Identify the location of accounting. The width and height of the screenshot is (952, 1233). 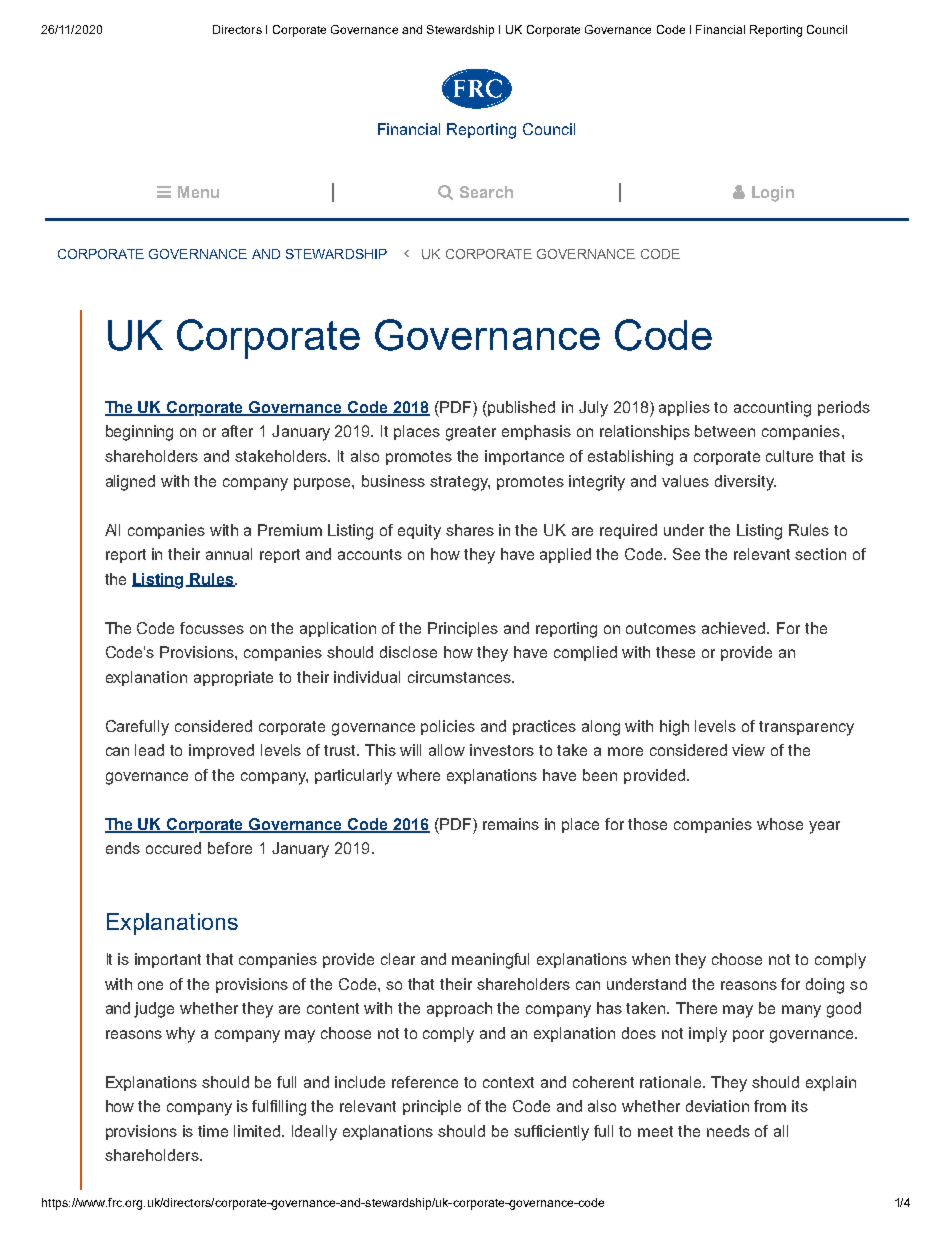
(772, 409).
